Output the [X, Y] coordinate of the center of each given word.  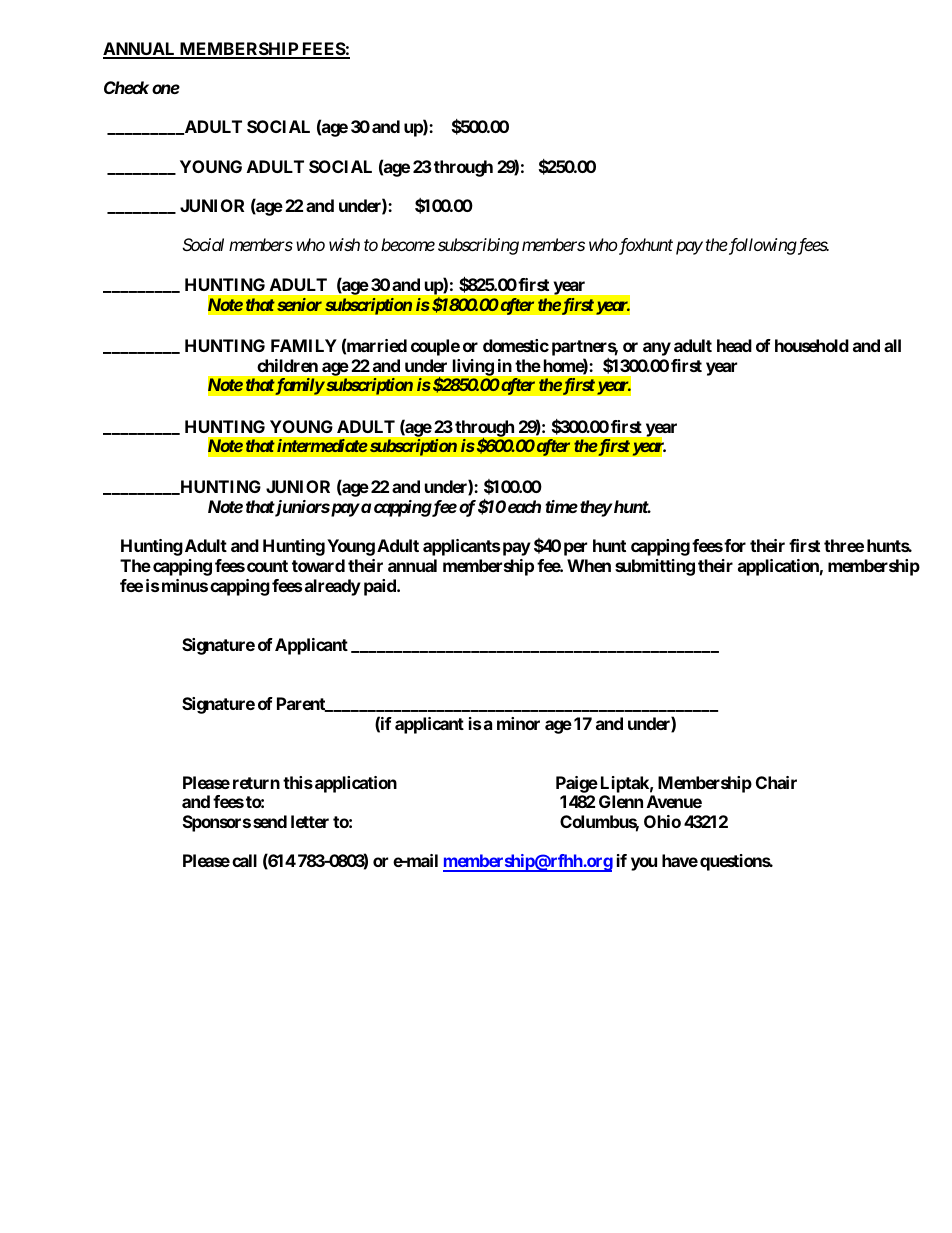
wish [344, 244]
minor [518, 723]
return [256, 783]
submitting [655, 567]
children [287, 365]
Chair [776, 782]
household [812, 345]
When [589, 565]
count [267, 566]
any [657, 349]
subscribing [478, 246]
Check [126, 87]
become [408, 244]
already [333, 587]
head [734, 345]
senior [298, 304]
